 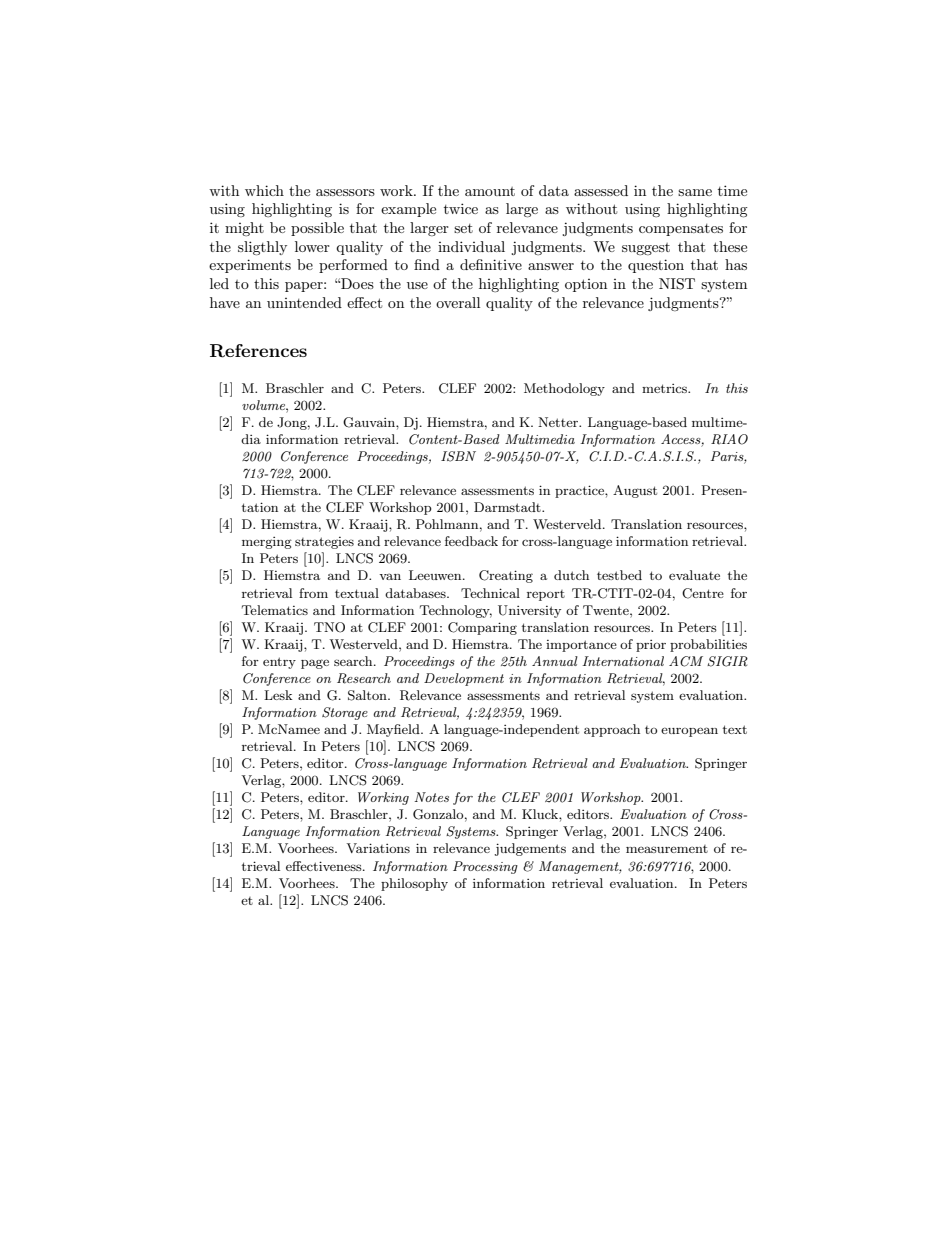 I want to click on References, so click(x=258, y=351).
